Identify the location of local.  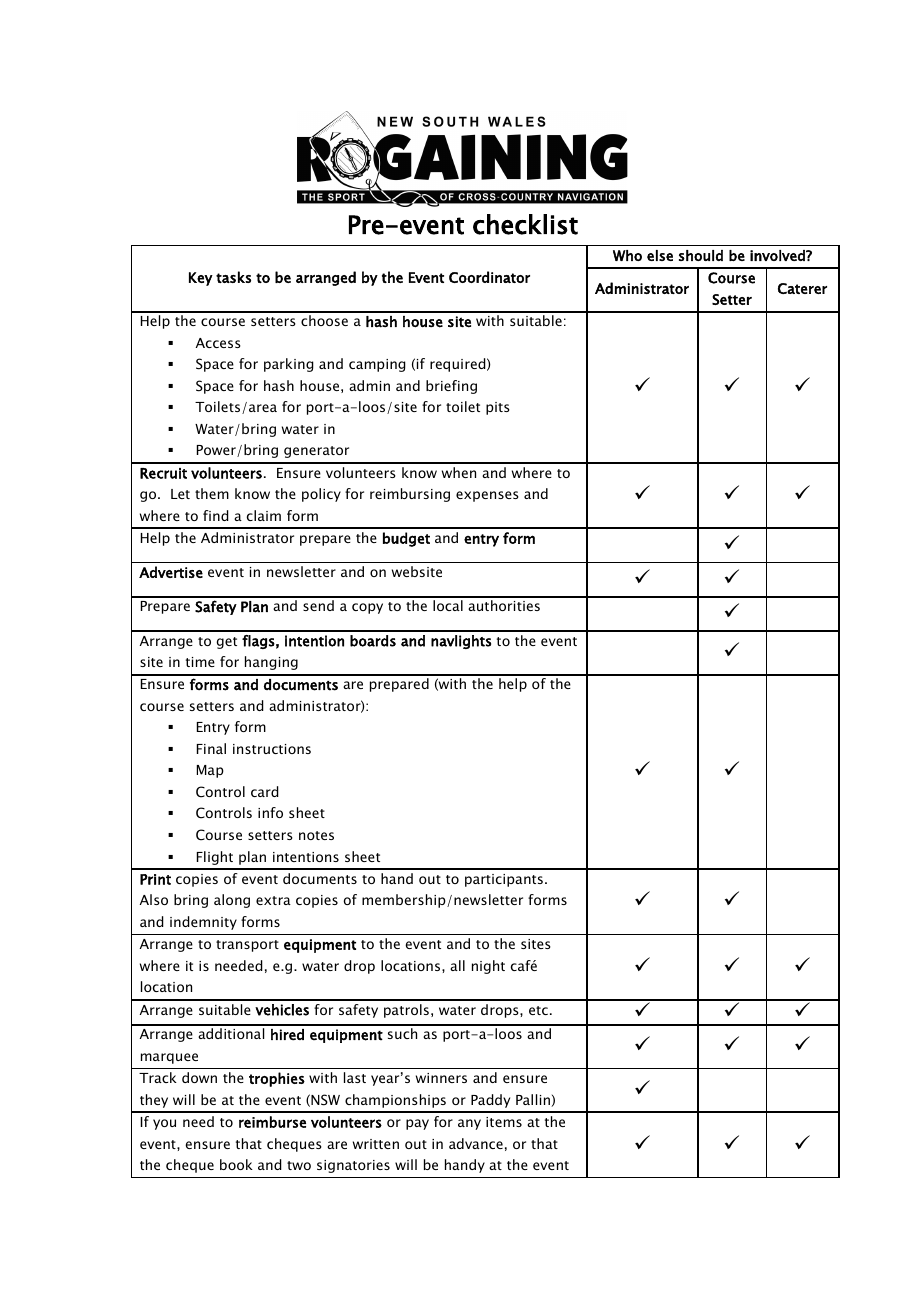
(448, 605).
